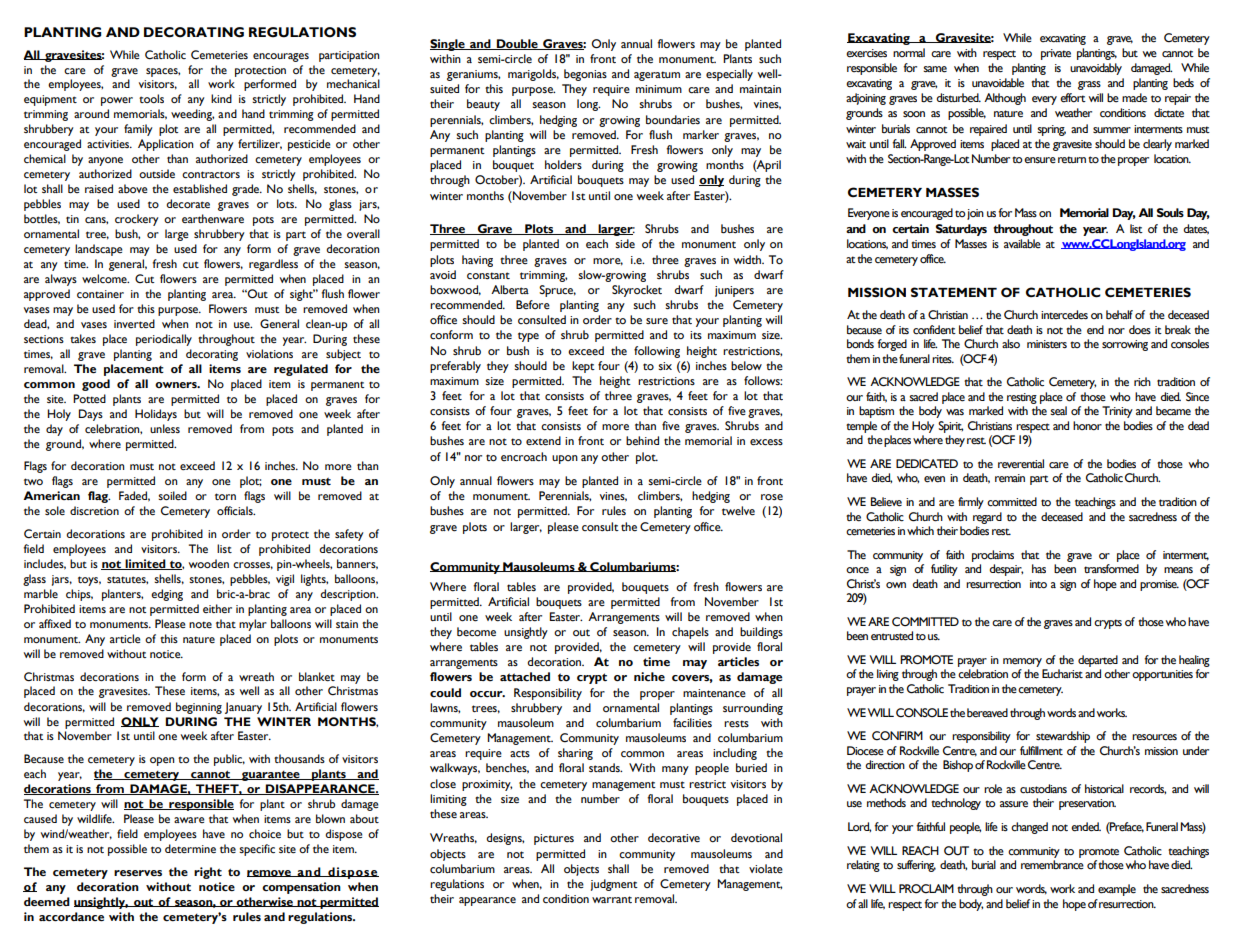 Image resolution: width=1233 pixels, height=952 pixels. What do you see at coordinates (1022, 243) in the screenshot?
I see `available` at bounding box center [1022, 243].
